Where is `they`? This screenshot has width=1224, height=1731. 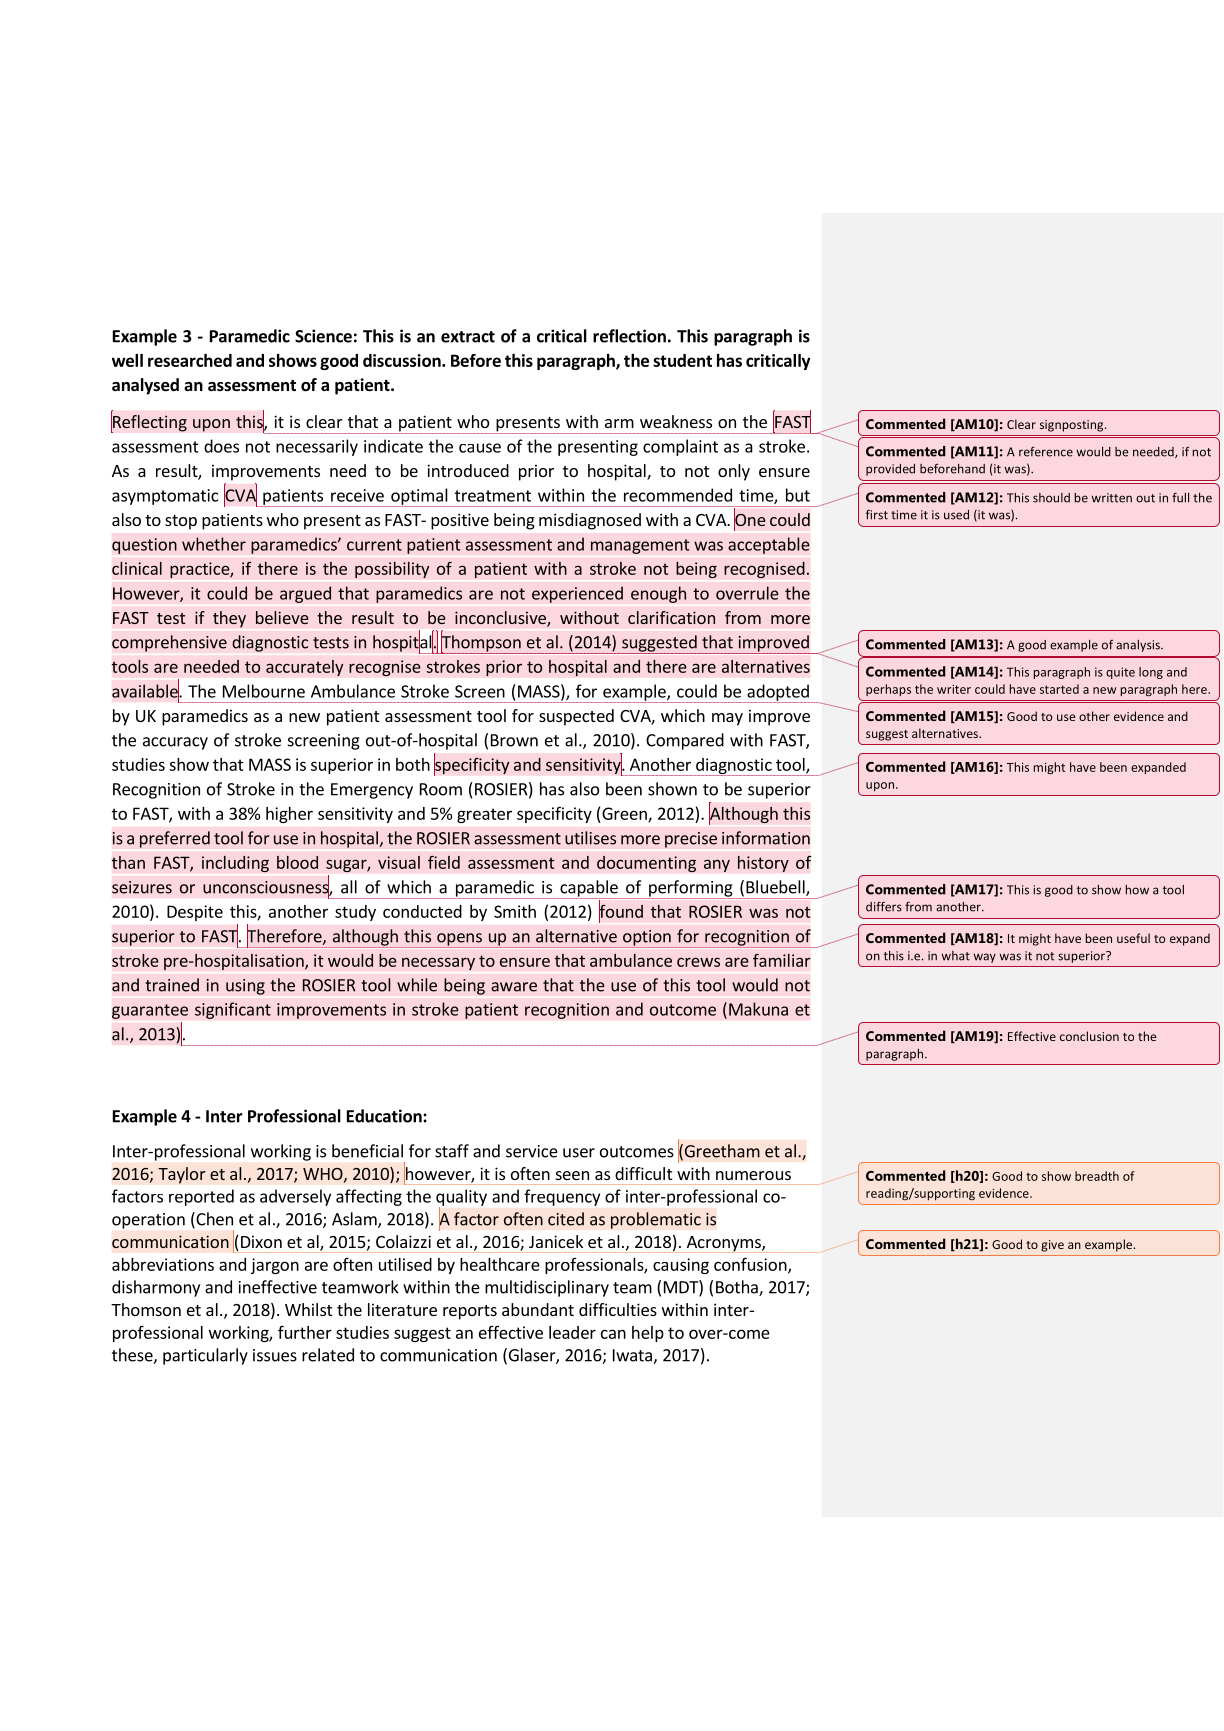
they is located at coordinates (229, 619).
